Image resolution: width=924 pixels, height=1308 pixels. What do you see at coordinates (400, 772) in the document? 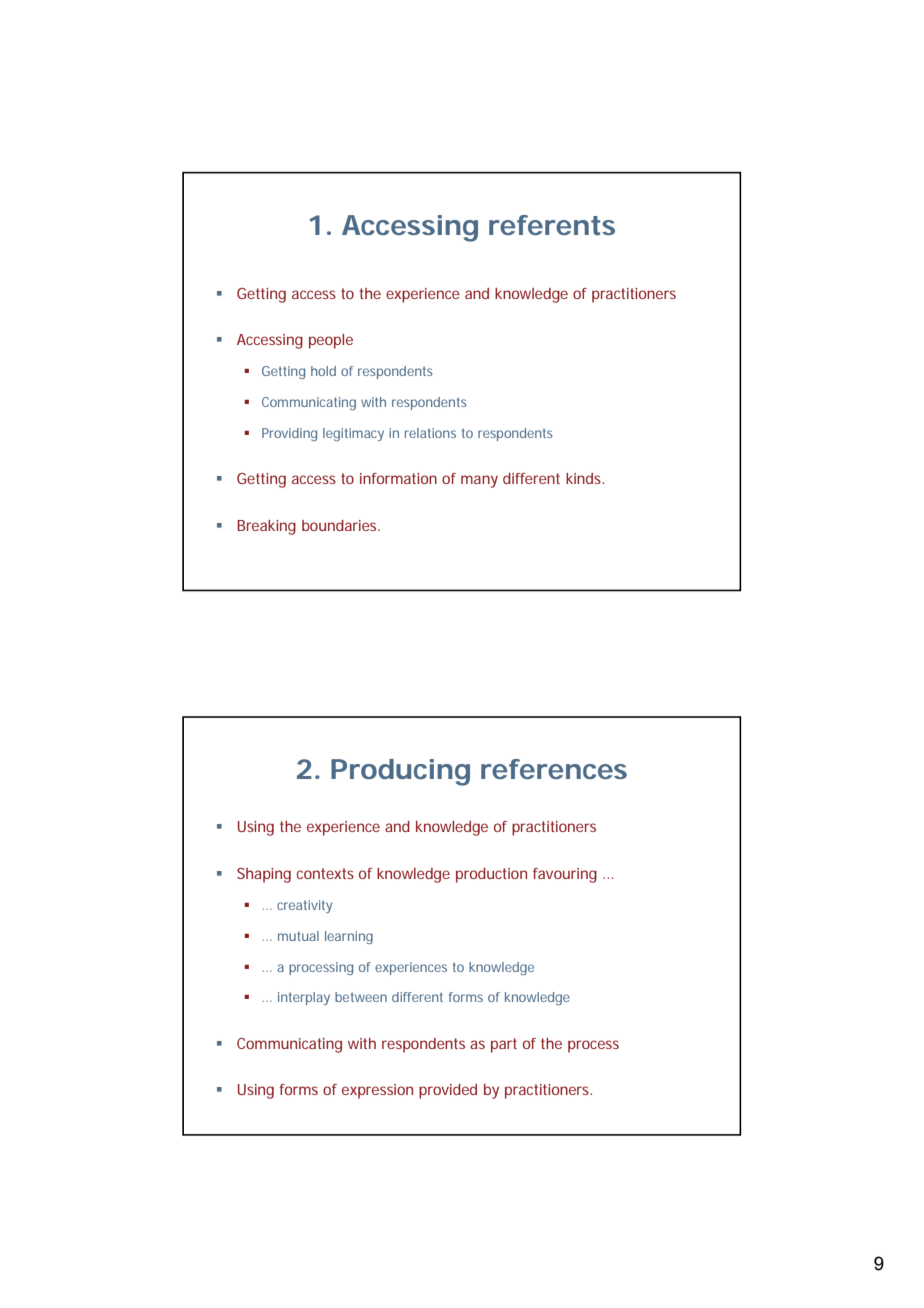
I see `Producing` at bounding box center [400, 772].
